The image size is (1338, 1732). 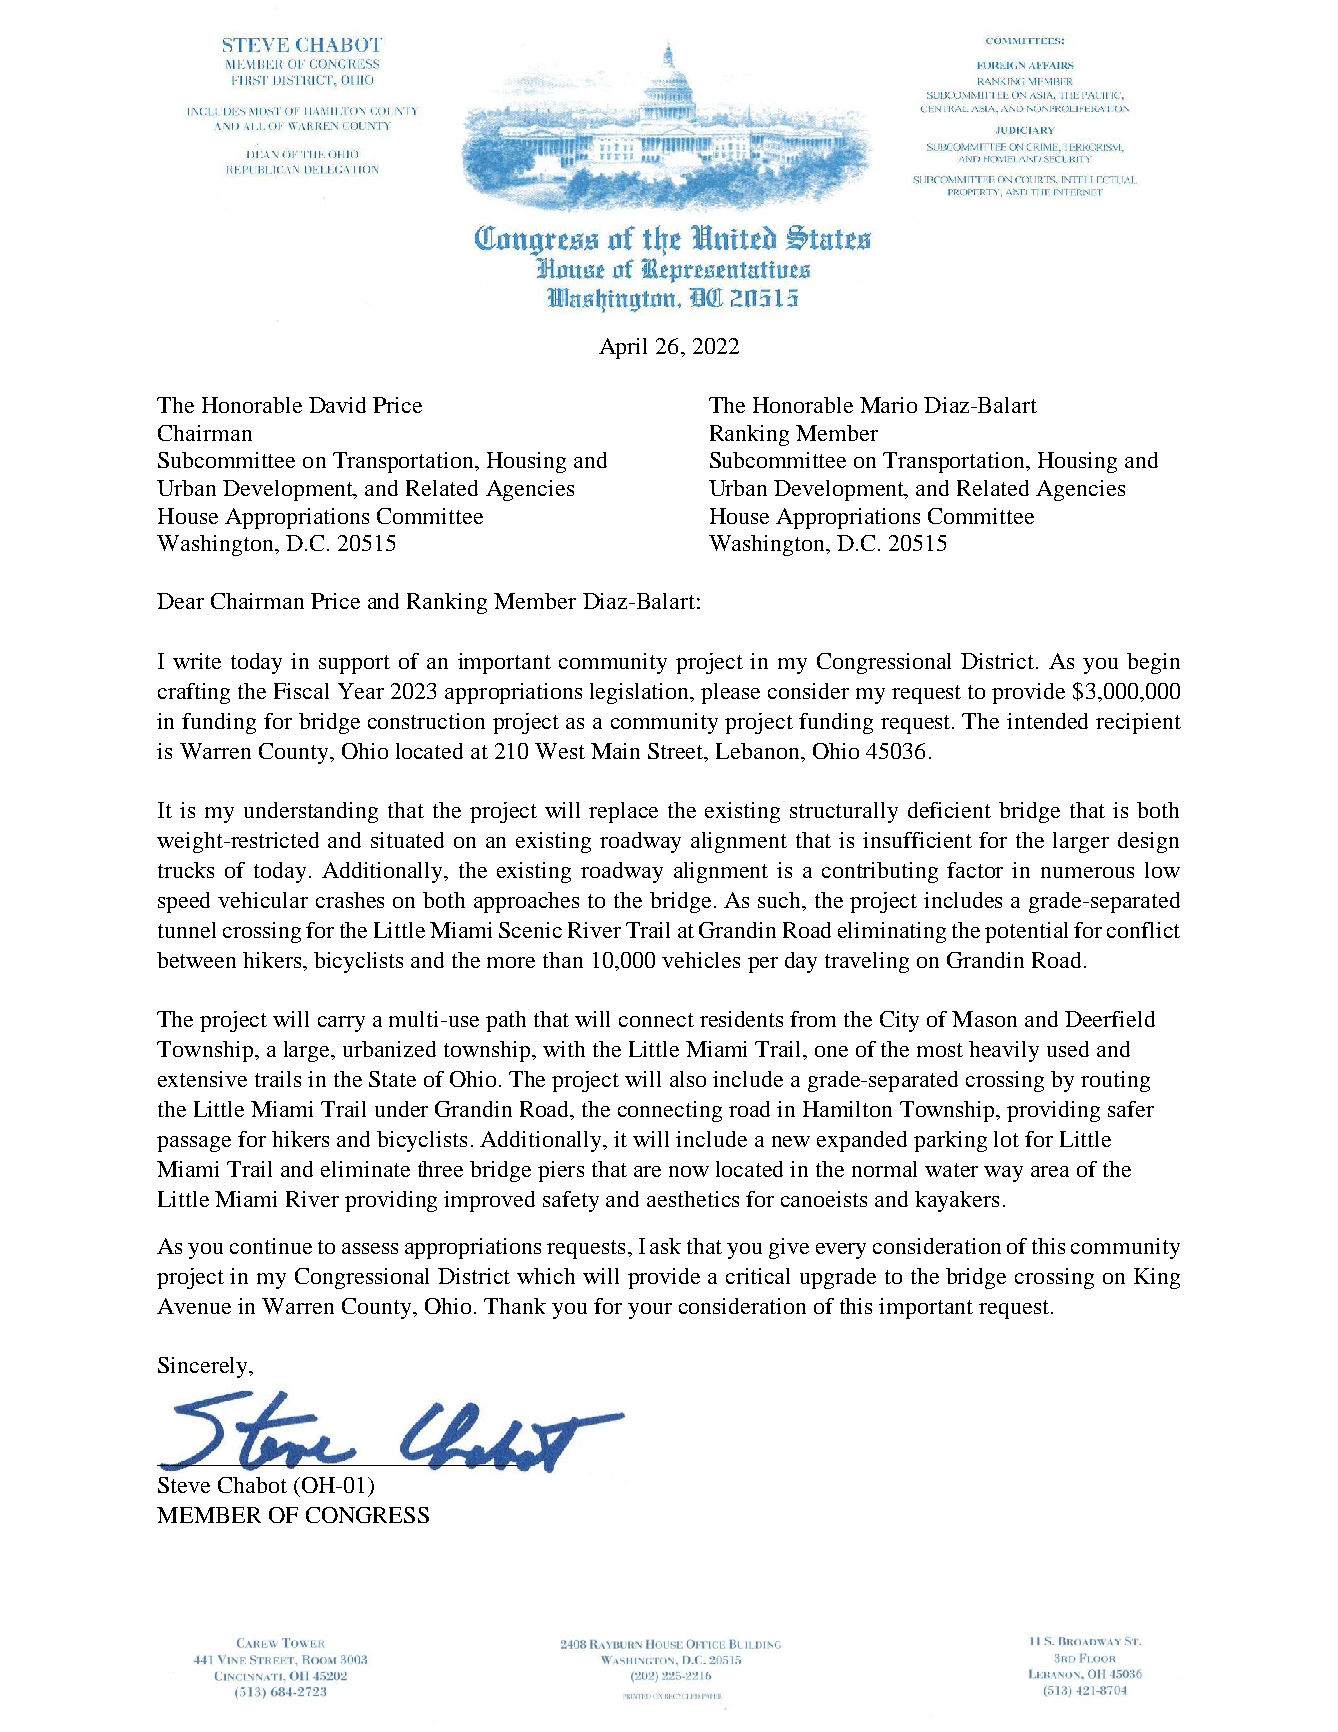 I want to click on vehicular, so click(x=263, y=900).
